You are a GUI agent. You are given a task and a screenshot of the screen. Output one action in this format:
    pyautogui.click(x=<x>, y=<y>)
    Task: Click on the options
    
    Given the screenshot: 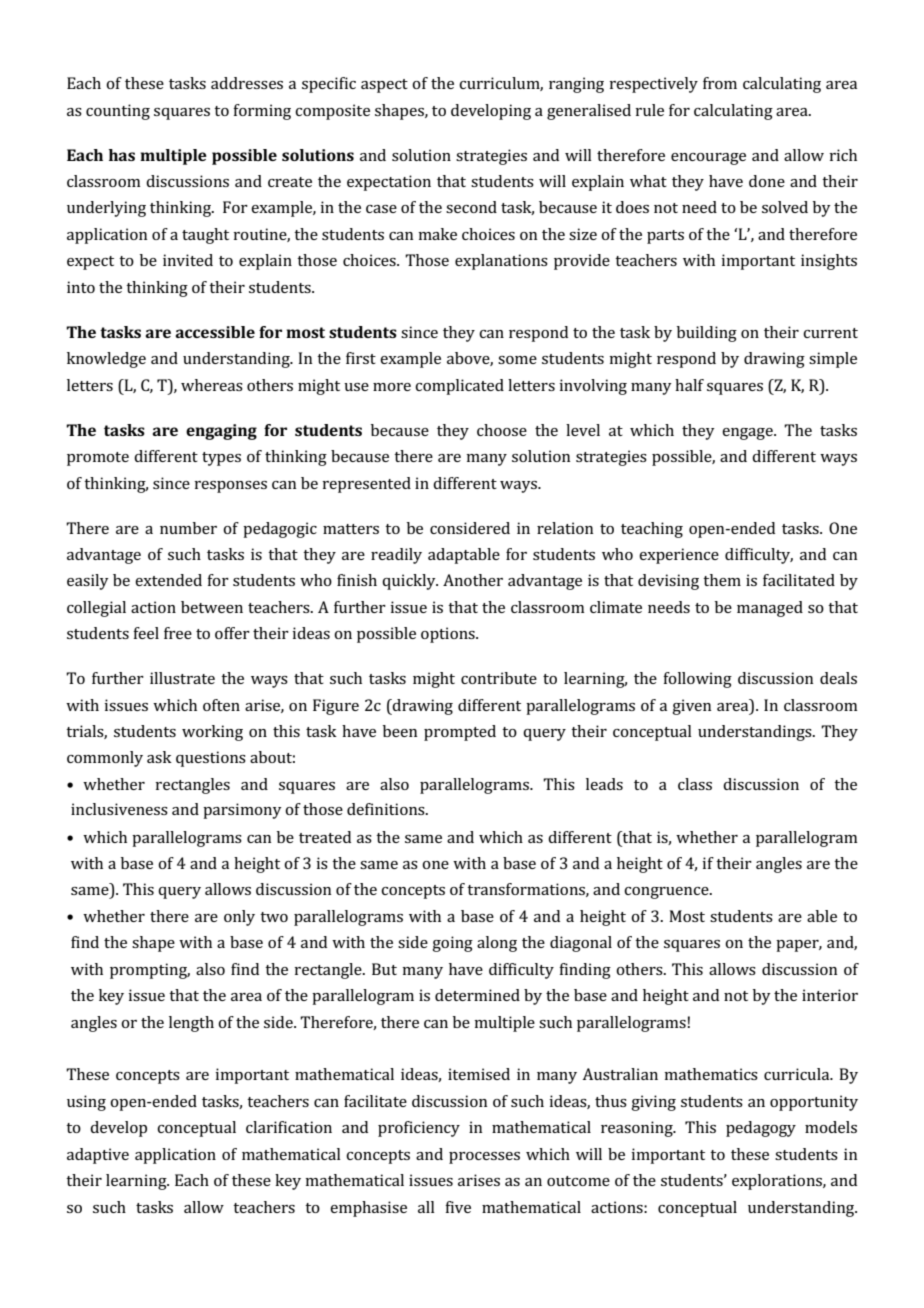 What is the action you would take?
    pyautogui.click(x=449, y=635)
